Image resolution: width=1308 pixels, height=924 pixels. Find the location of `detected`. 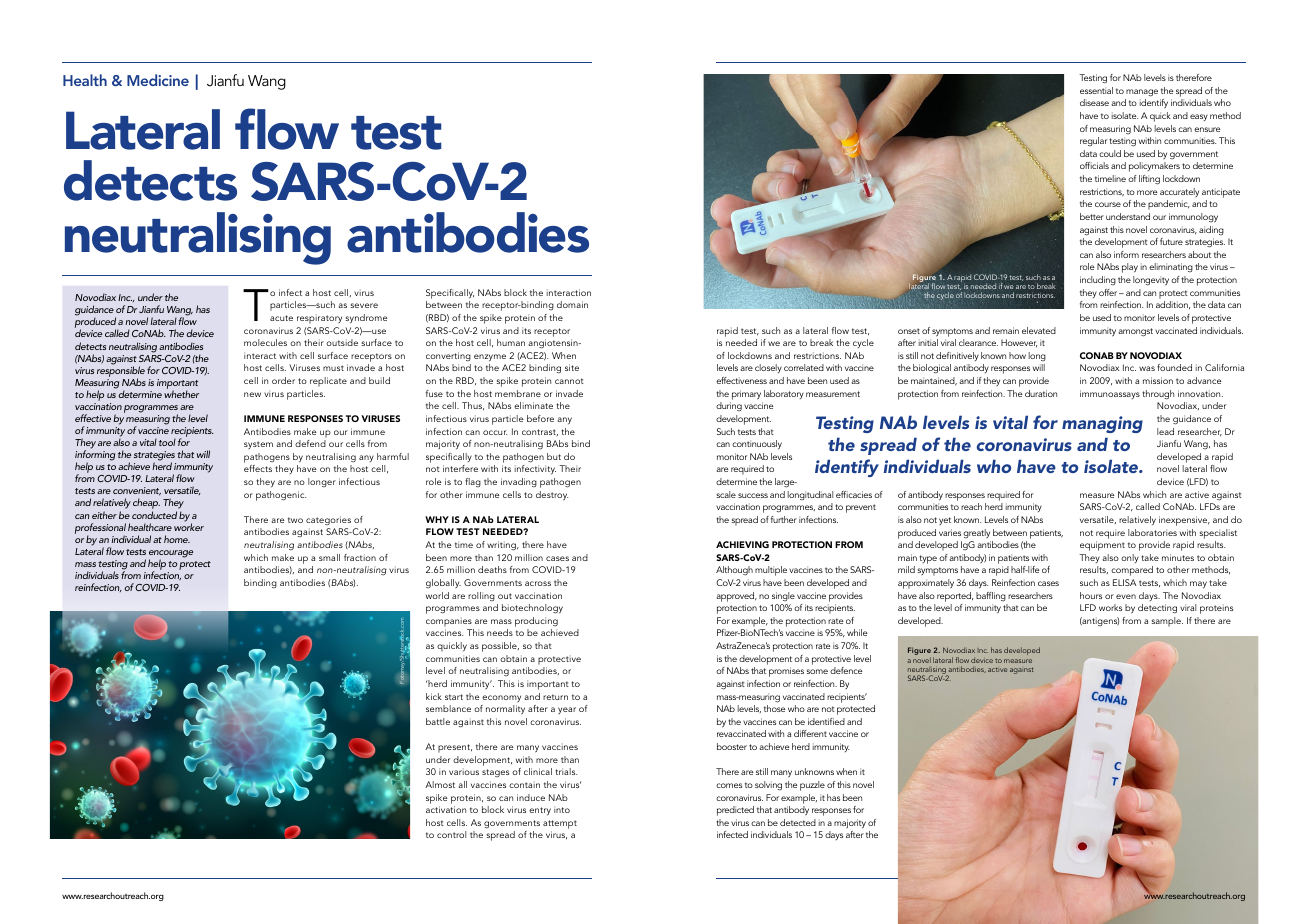

detected is located at coordinates (798, 822).
